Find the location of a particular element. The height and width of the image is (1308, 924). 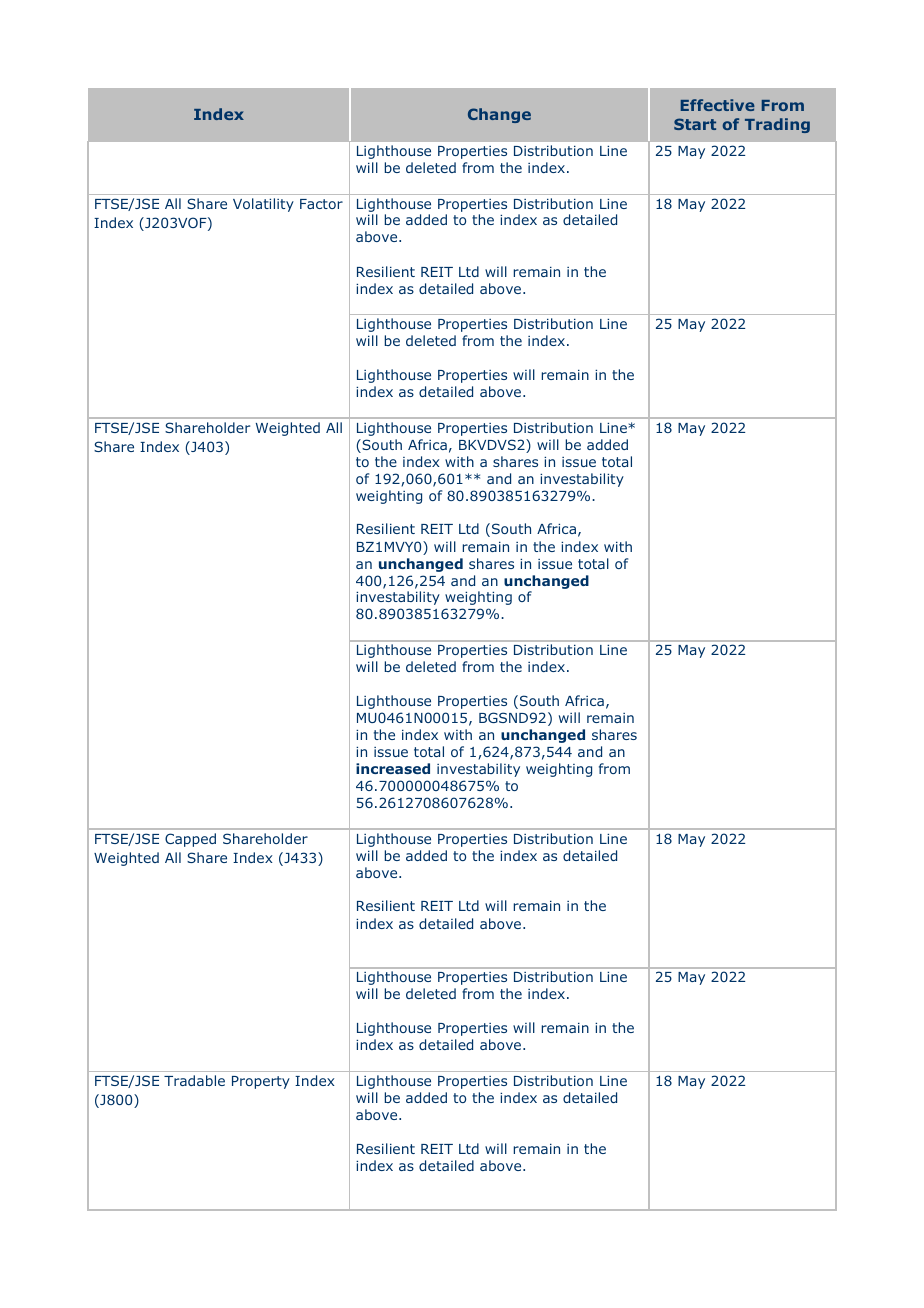

Property is located at coordinates (261, 1082).
